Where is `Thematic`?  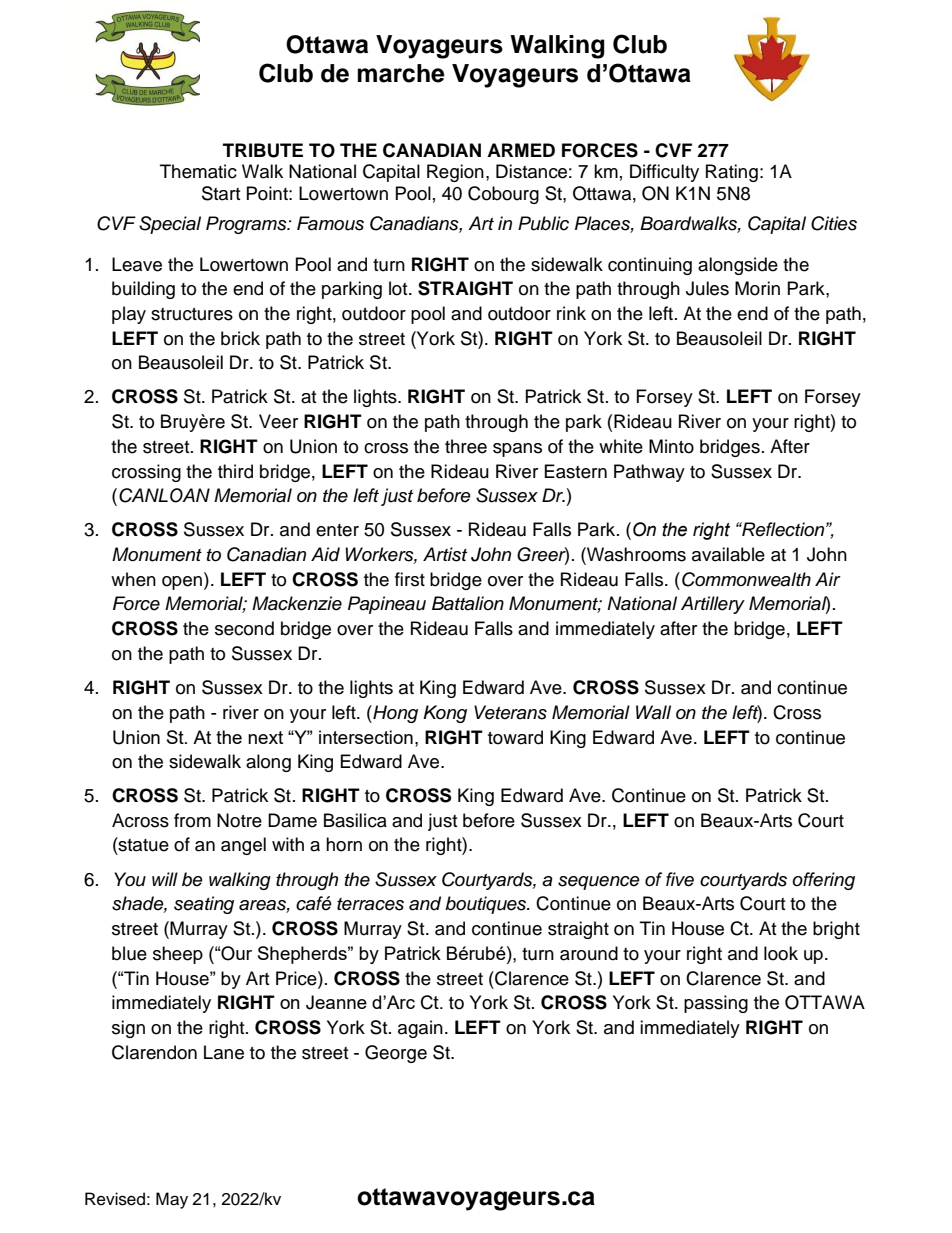 Thematic is located at coordinates (198, 171).
